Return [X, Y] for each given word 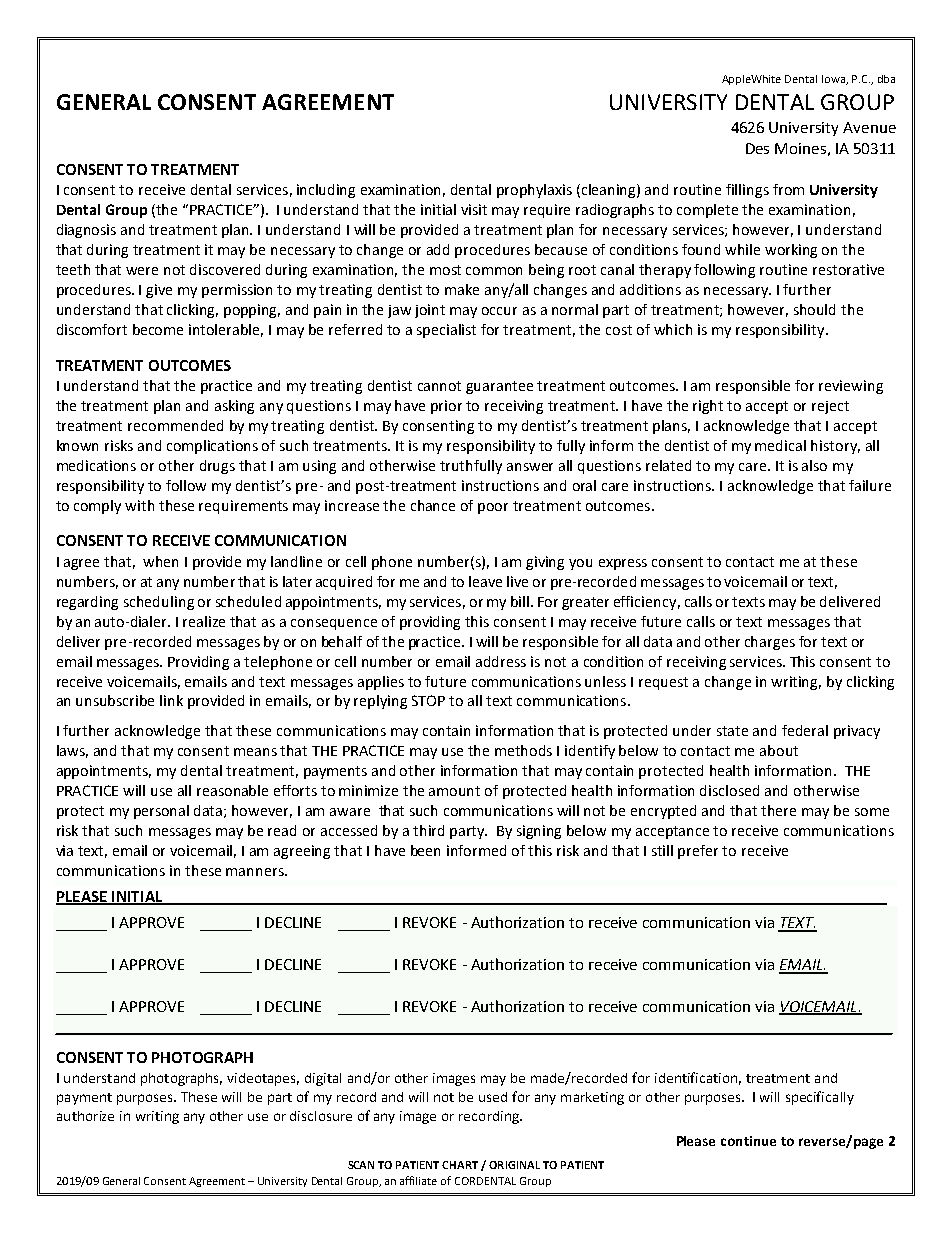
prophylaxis [534, 191]
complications [212, 447]
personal [161, 812]
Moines [800, 148]
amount [454, 791]
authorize [85, 1116]
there [778, 810]
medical [780, 445]
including [326, 191]
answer [530, 467]
